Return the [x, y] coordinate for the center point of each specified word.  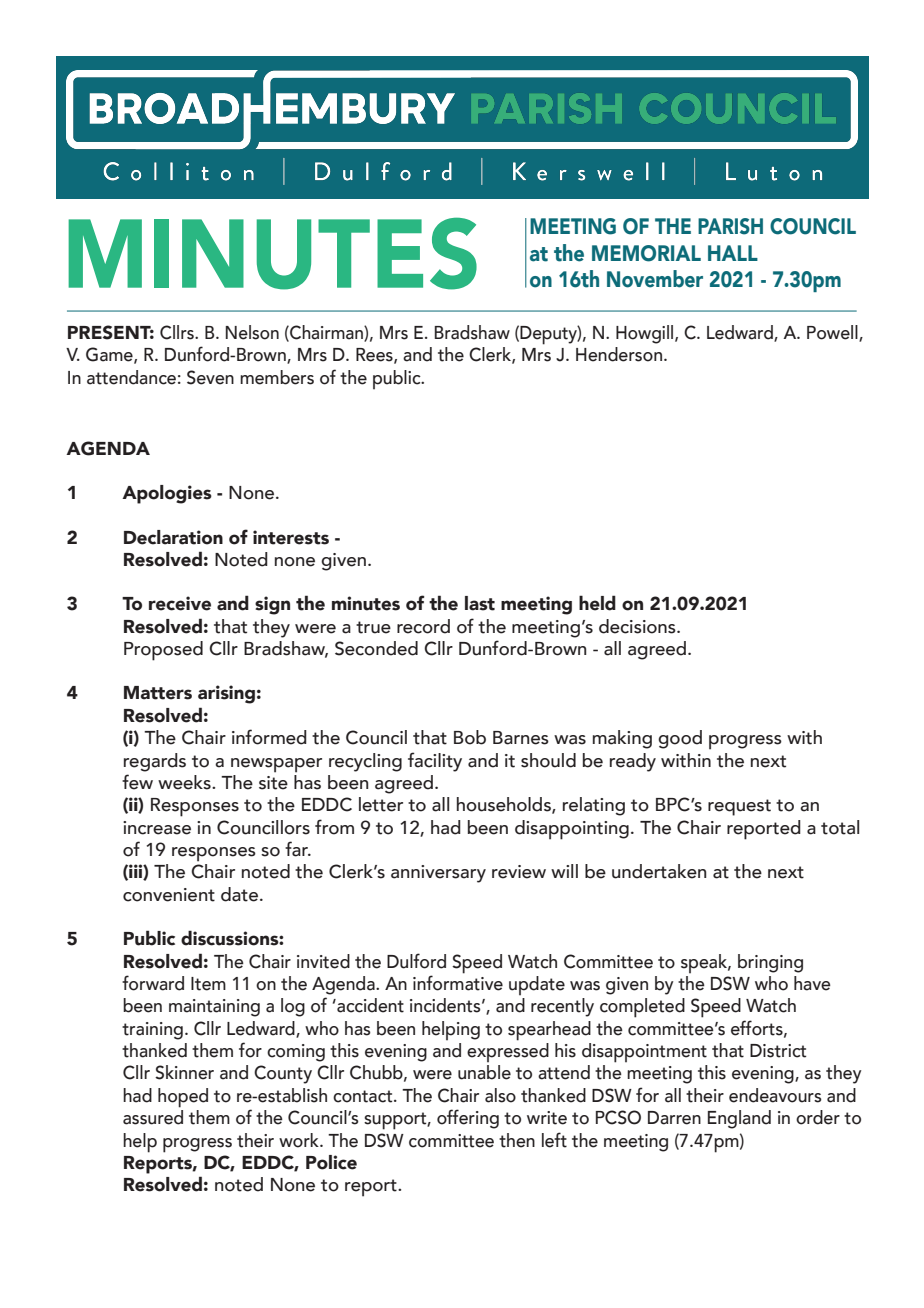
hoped [183, 1098]
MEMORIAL [646, 253]
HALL [733, 253]
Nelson [252, 332]
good [680, 739]
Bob [470, 737]
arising [226, 694]
